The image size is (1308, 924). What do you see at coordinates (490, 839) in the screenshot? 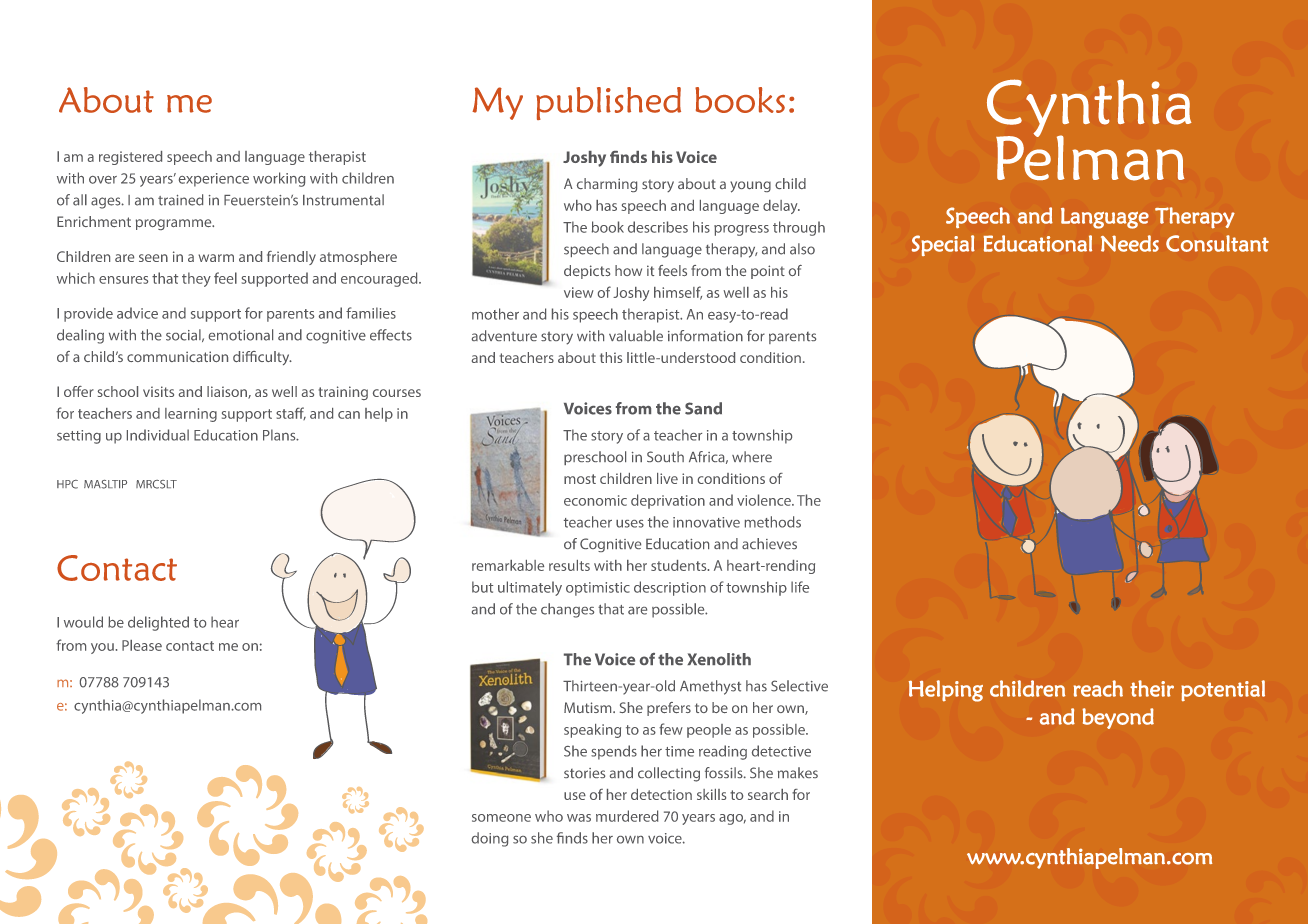
I see `doing` at bounding box center [490, 839].
